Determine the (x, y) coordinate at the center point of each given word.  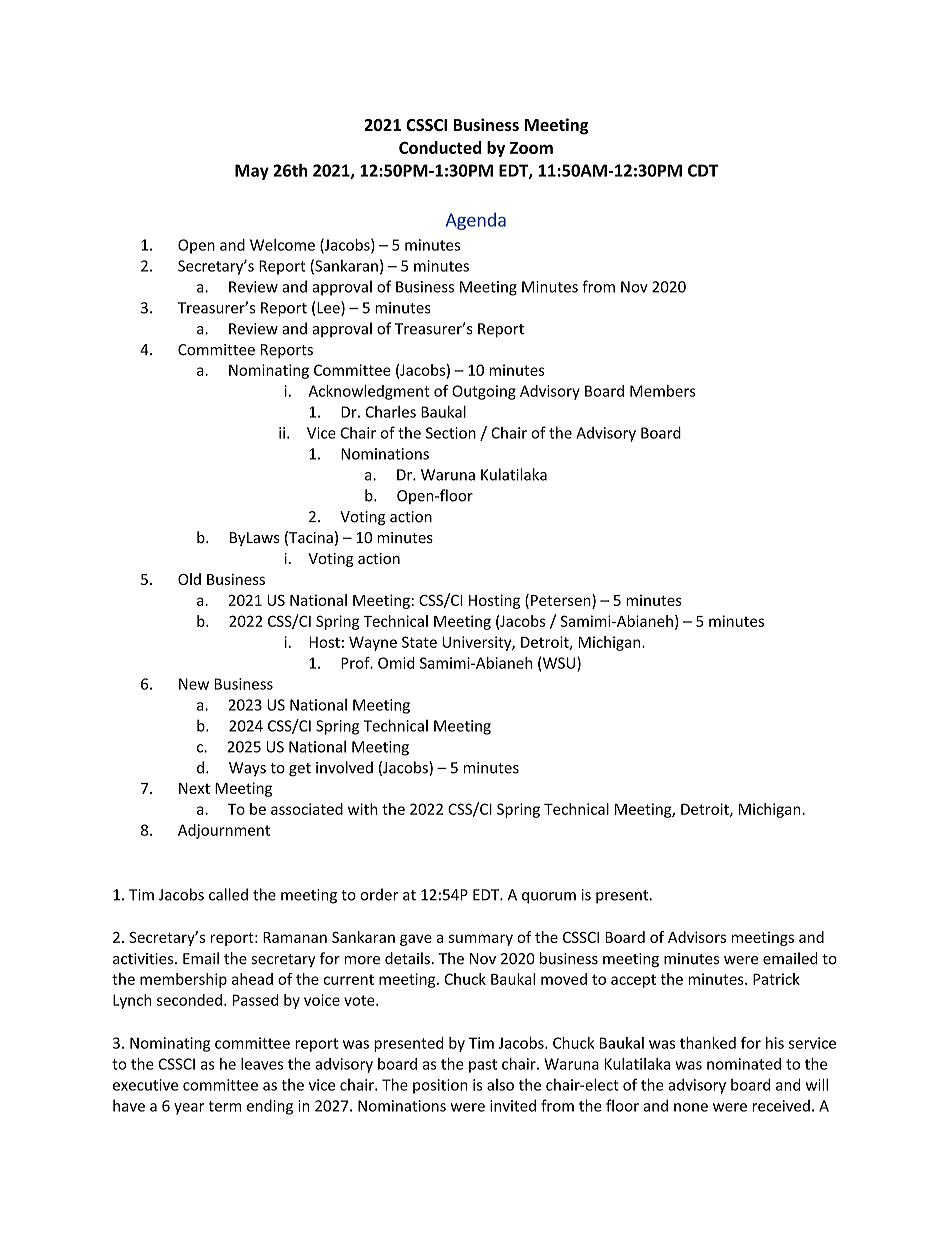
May (252, 172)
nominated (744, 1064)
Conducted (440, 147)
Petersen (562, 600)
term (225, 1106)
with (362, 809)
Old (189, 579)
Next (194, 788)
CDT (703, 170)
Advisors (697, 937)
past (483, 1066)
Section (451, 433)
